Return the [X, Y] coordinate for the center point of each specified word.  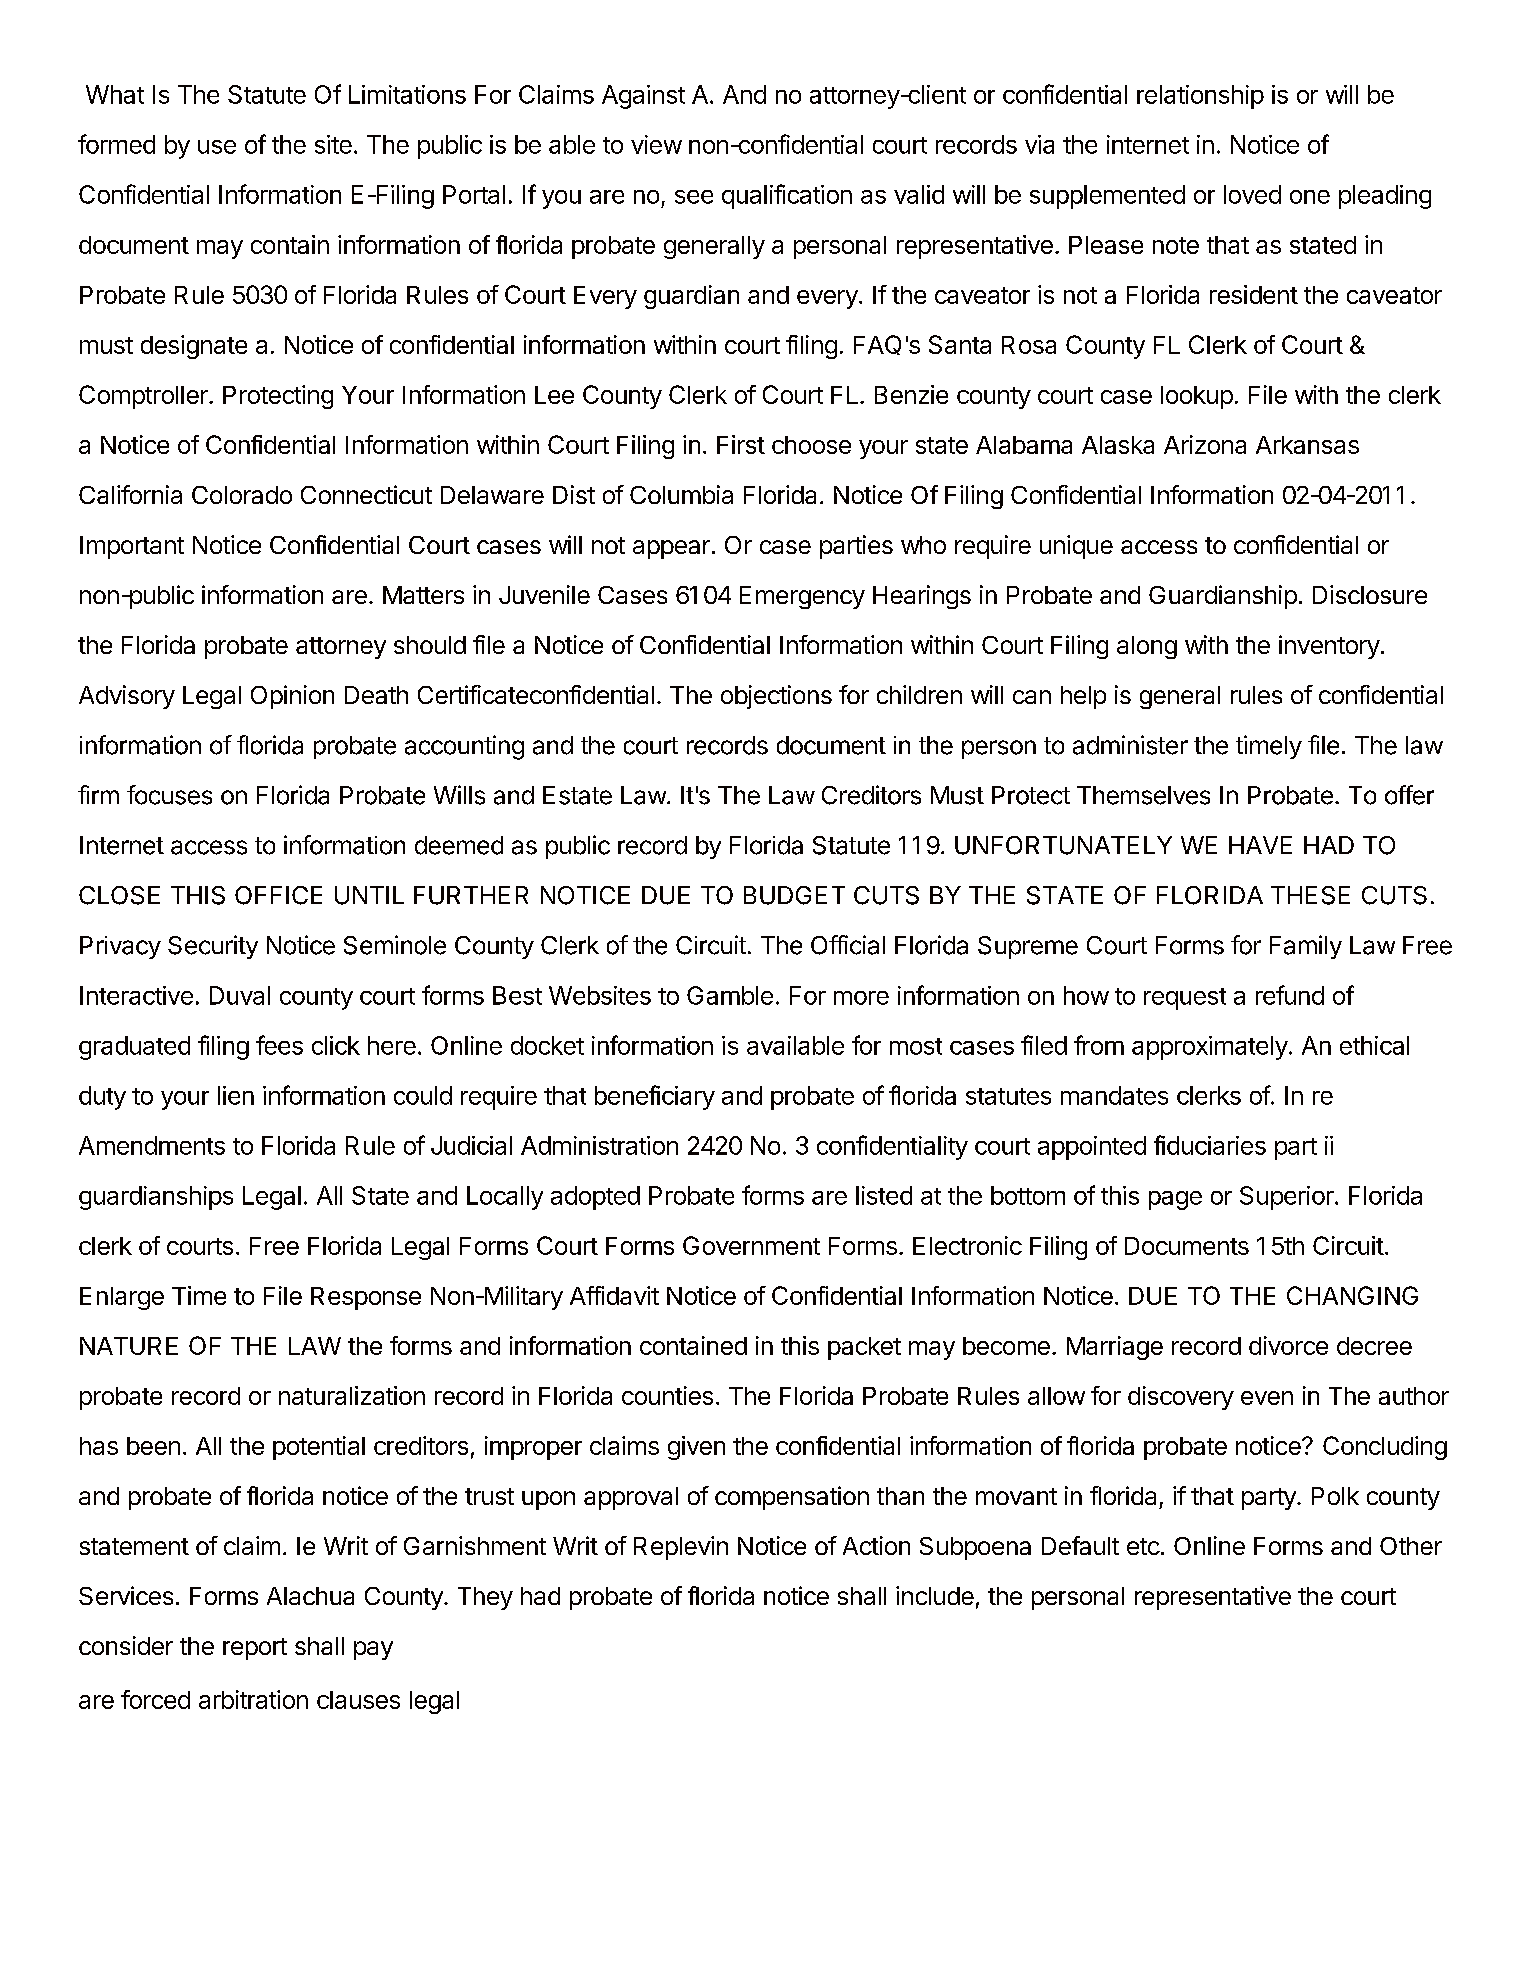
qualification [787, 196]
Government [751, 1245]
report [255, 1649]
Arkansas [1307, 445]
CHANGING [1352, 1295]
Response [366, 1298]
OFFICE [278, 895]
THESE [1310, 895]
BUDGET [794, 895]
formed [116, 144]
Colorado [242, 495]
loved [1252, 194]
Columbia [681, 494]
